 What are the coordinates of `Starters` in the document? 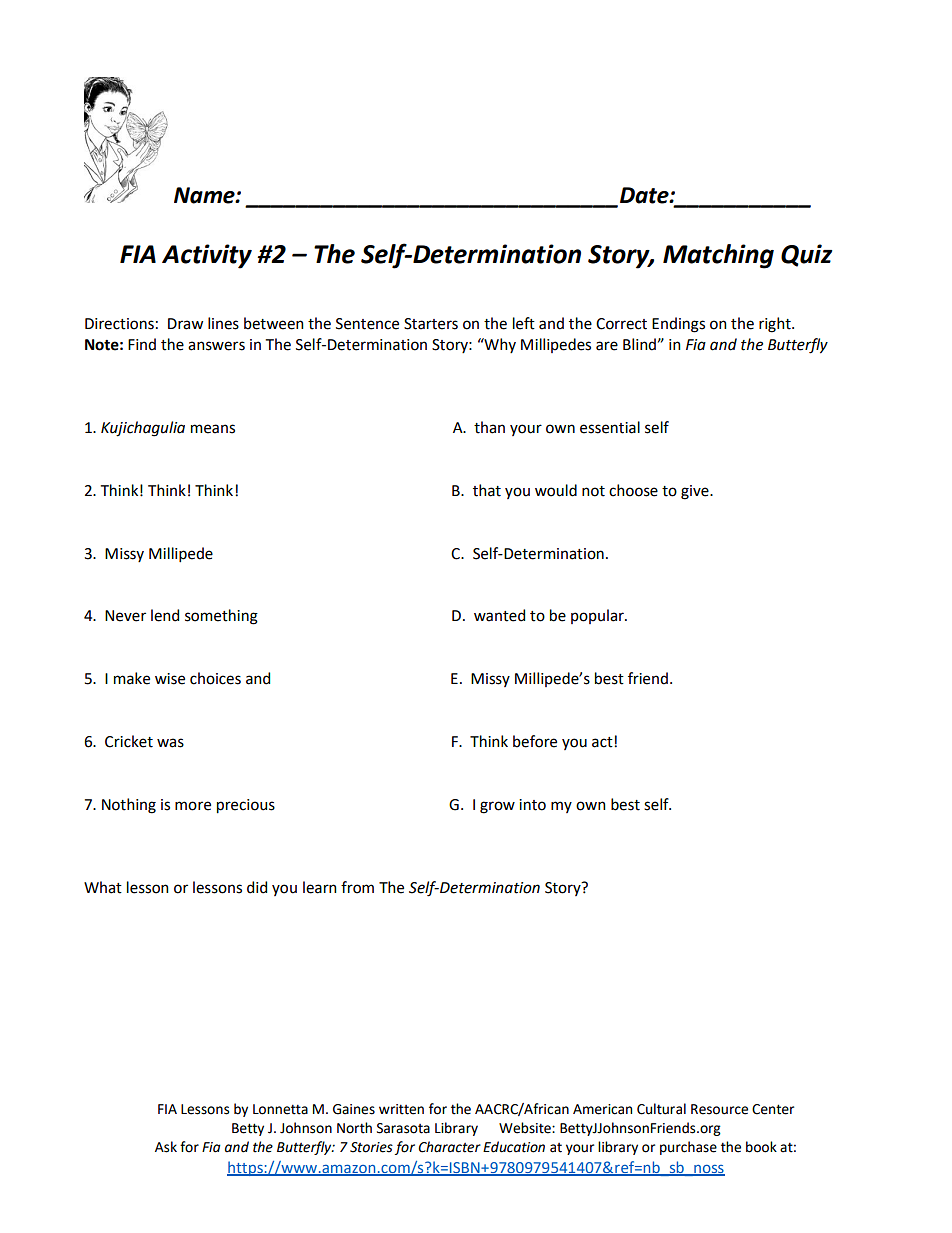 It's located at (431, 324).
